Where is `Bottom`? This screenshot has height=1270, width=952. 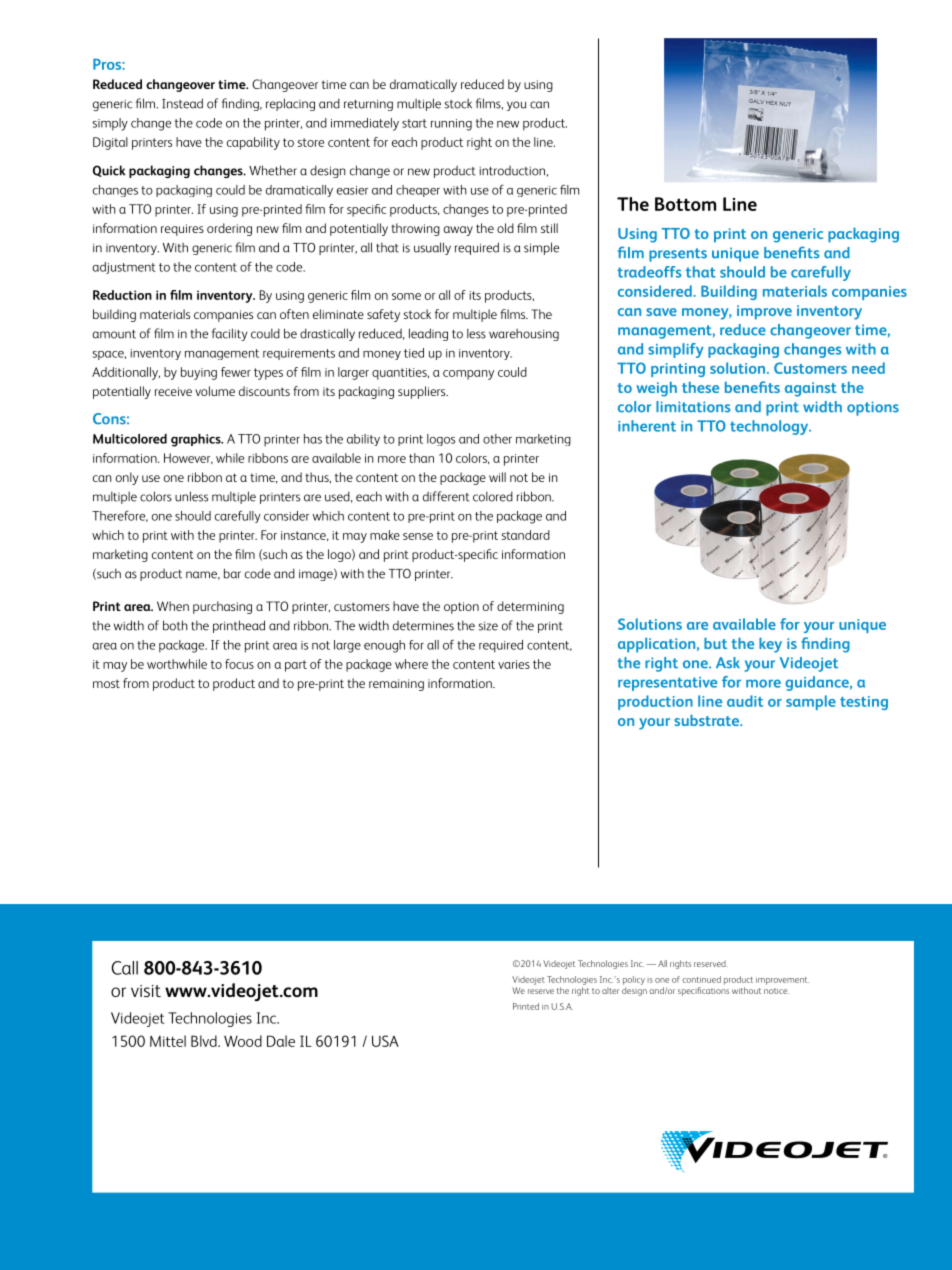 Bottom is located at coordinates (685, 204).
